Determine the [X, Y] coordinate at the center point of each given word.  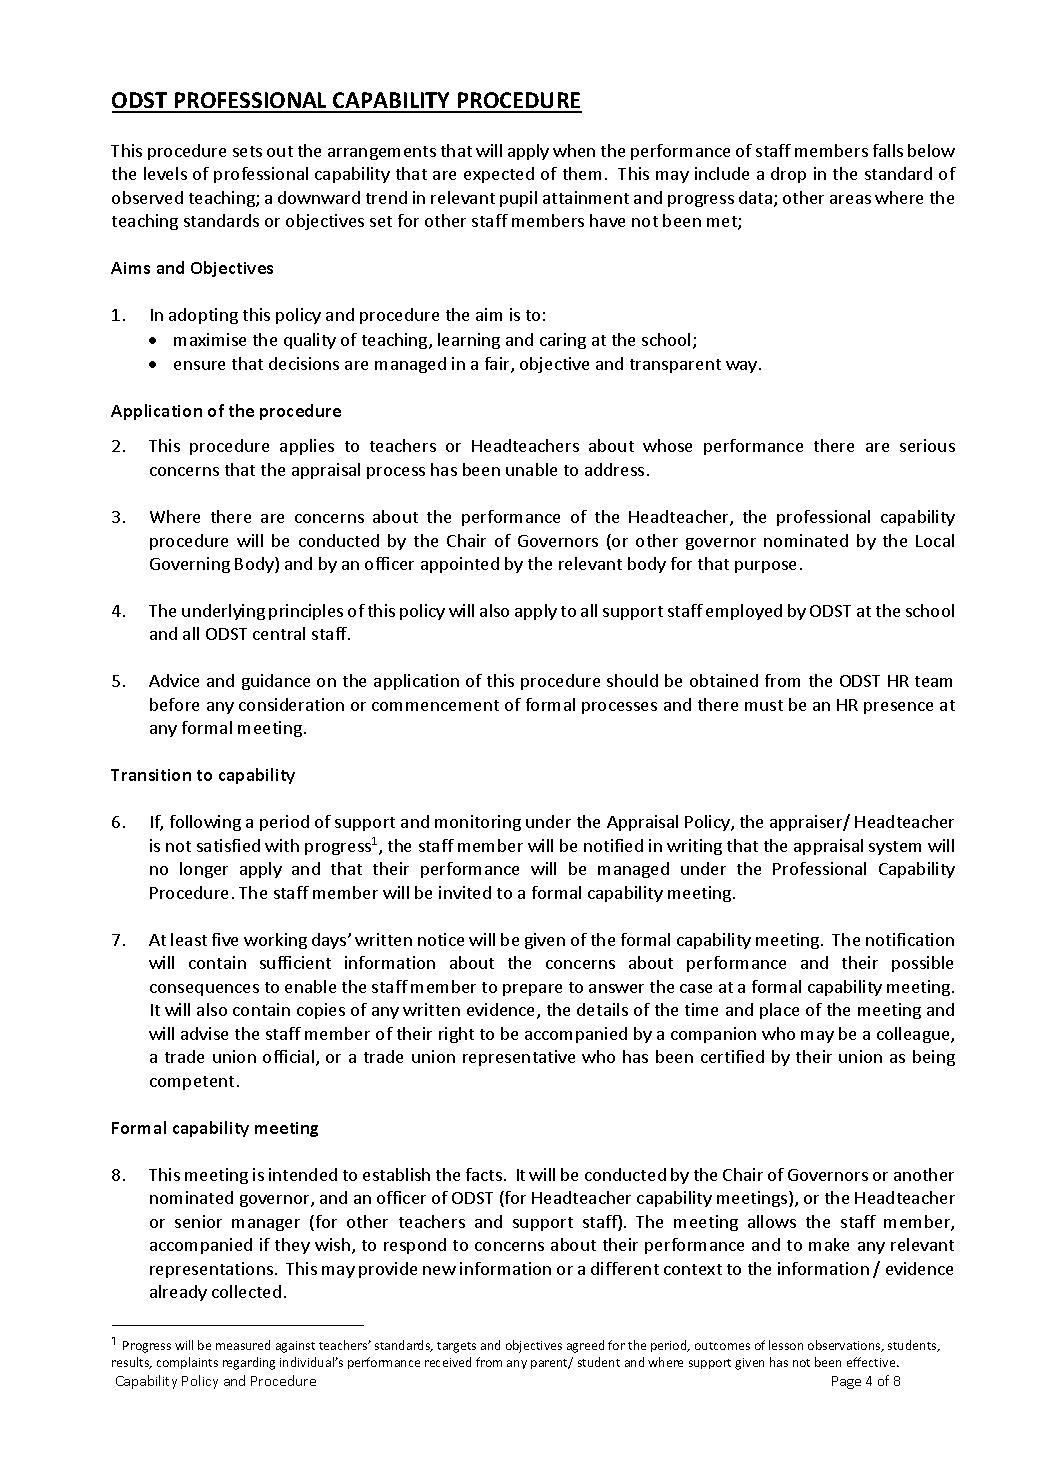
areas [850, 199]
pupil [518, 199]
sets [247, 151]
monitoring [478, 823]
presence [898, 708]
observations [845, 1346]
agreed [585, 1346]
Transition [151, 775]
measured [243, 1345]
